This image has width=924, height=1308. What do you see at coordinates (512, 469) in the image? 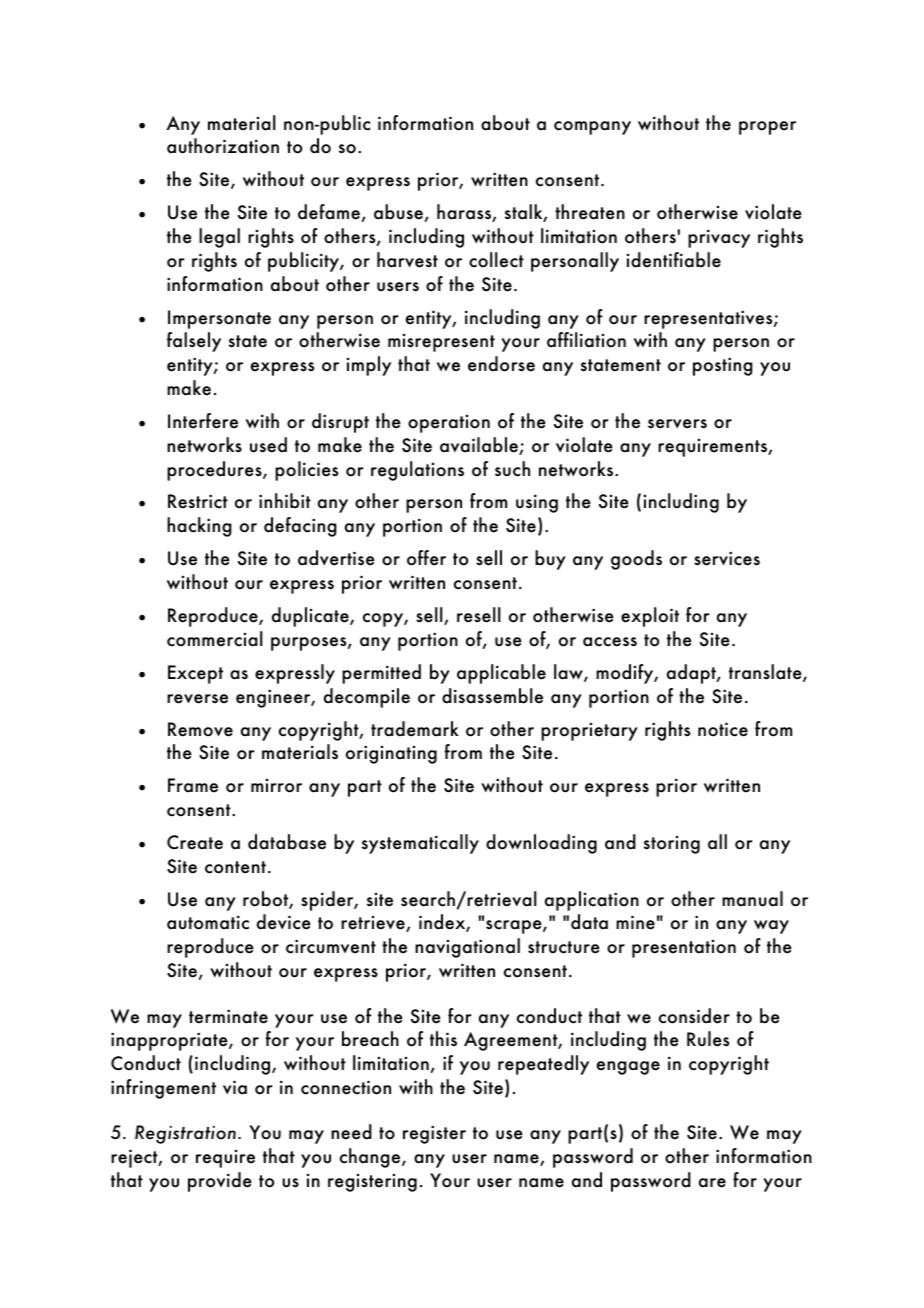
I see `such` at bounding box center [512, 469].
